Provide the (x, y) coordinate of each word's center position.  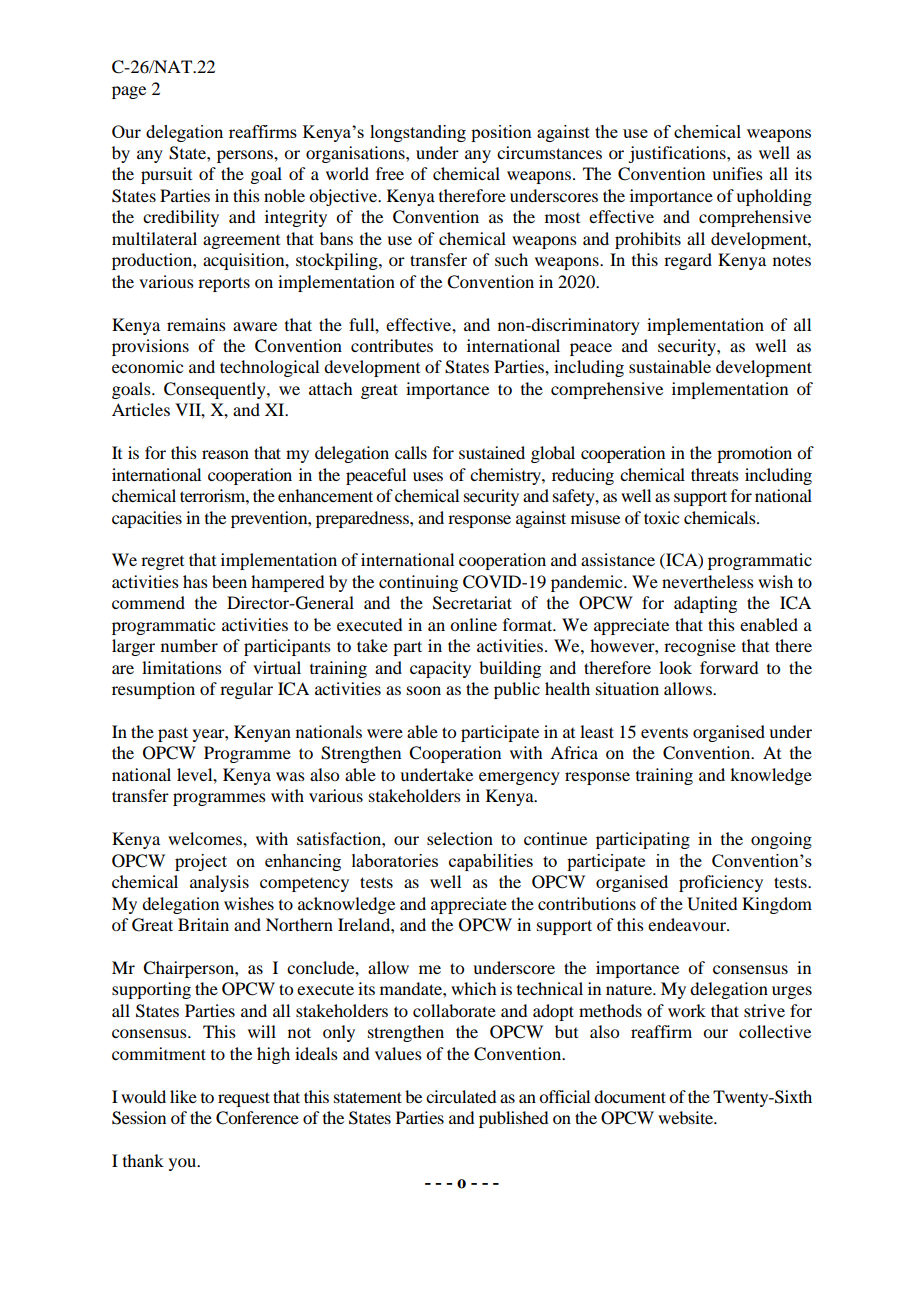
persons (246, 156)
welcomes (206, 838)
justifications (678, 154)
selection (460, 838)
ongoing (781, 840)
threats (715, 474)
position (501, 133)
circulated (461, 1096)
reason (225, 454)
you (184, 1164)
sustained (492, 452)
